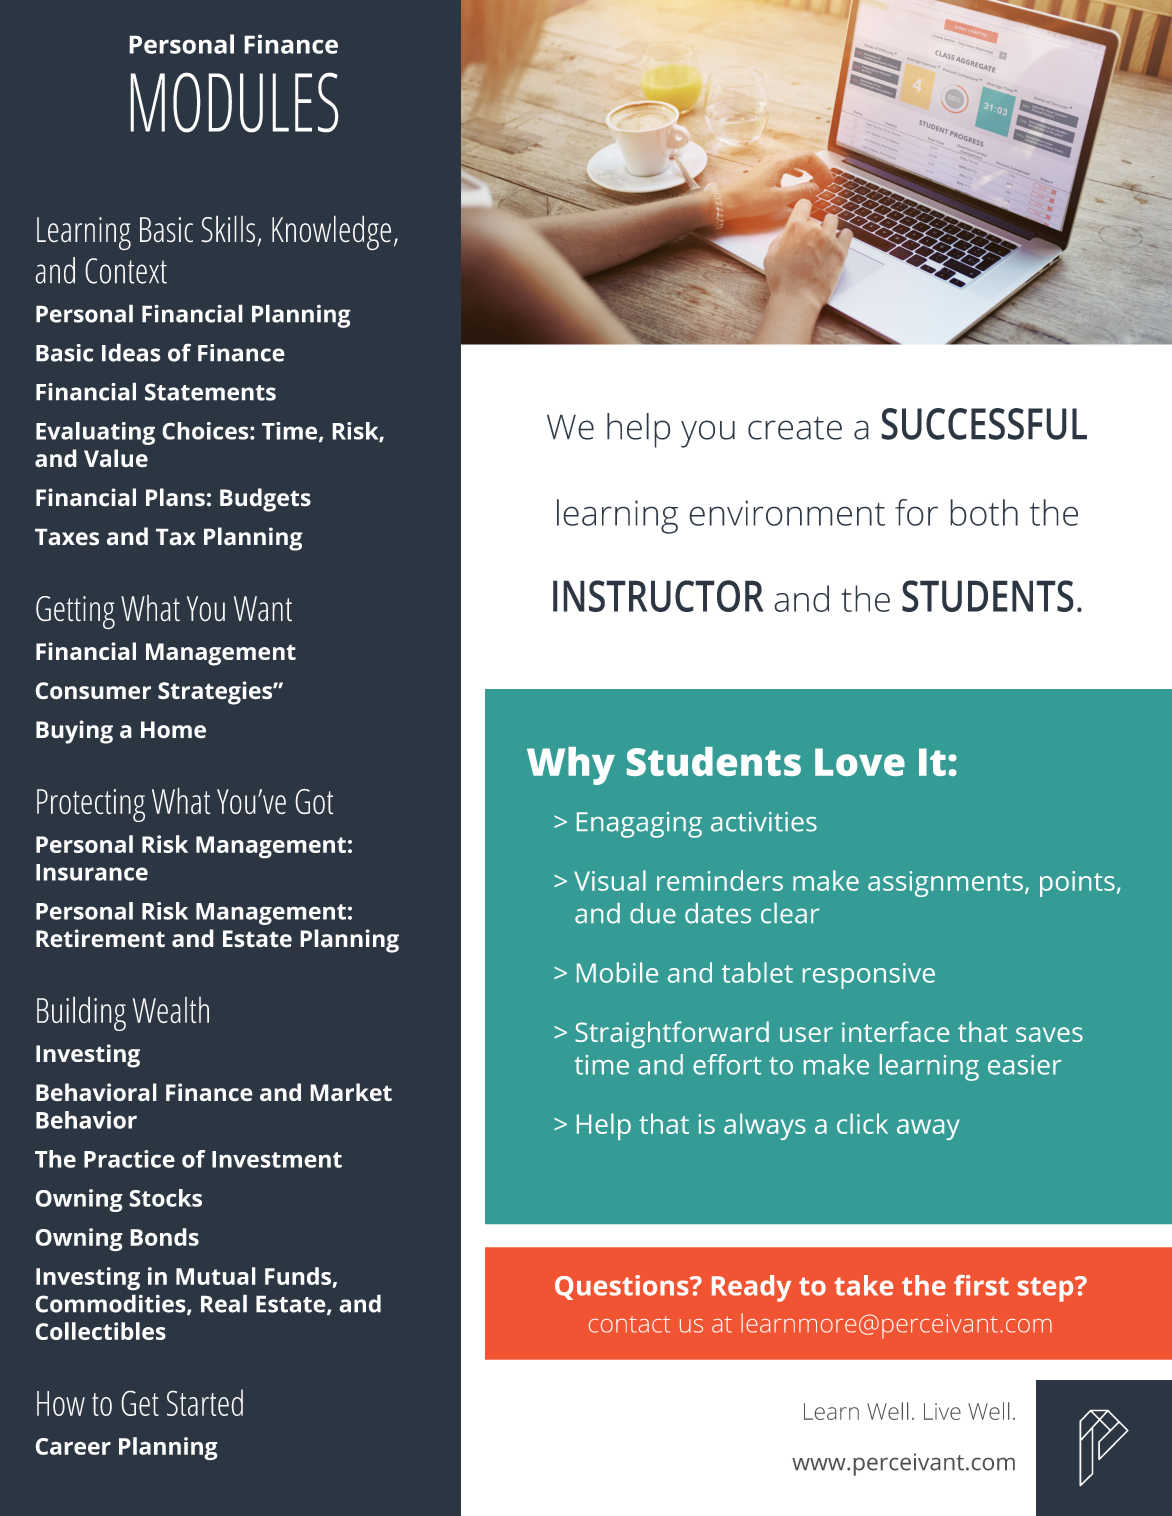 This document has width=1172, height=1516. I want to click on Practice, so click(129, 1159).
